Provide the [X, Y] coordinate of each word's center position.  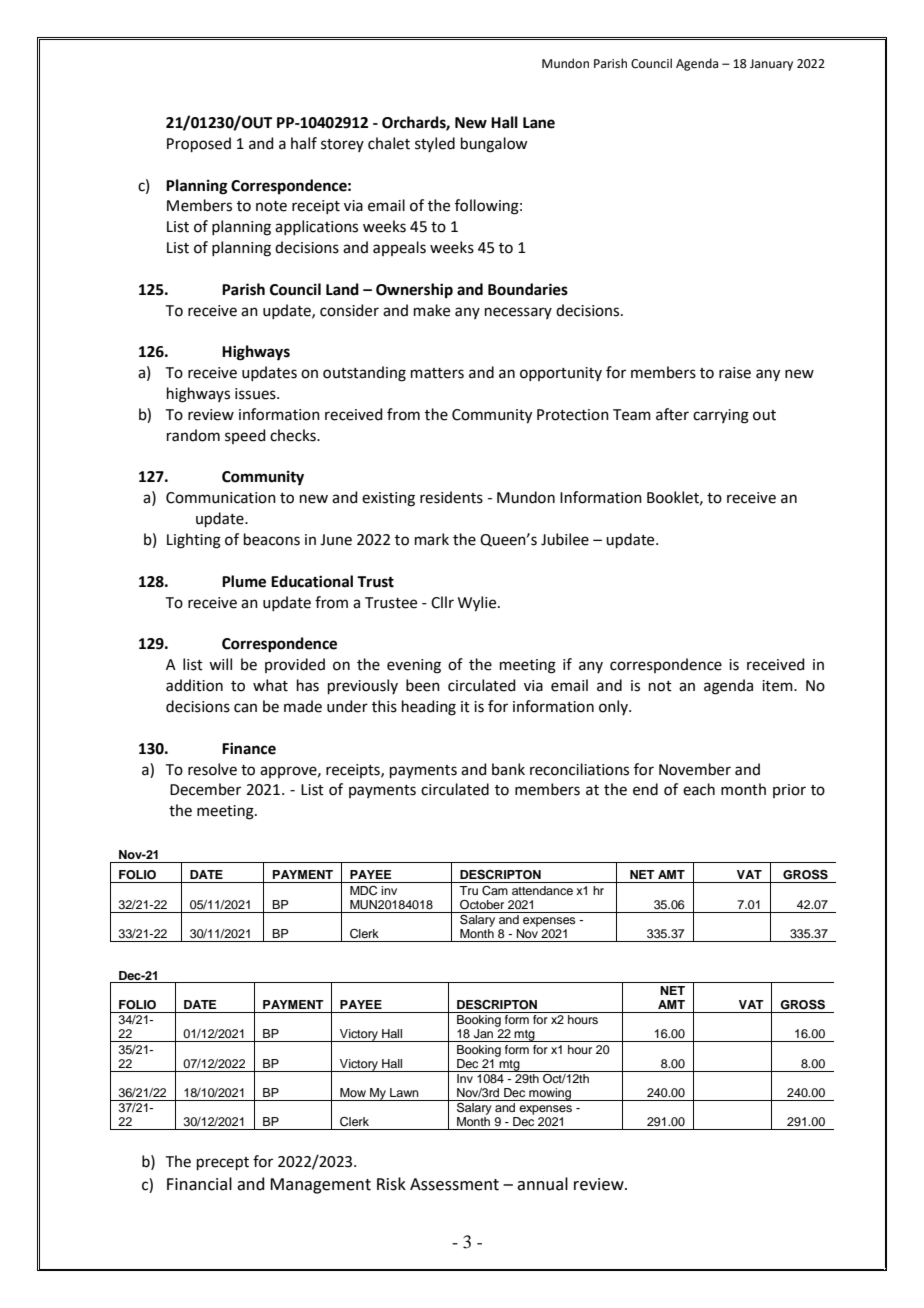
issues [256, 394]
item [778, 686]
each [699, 789]
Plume [244, 581]
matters [437, 373]
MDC [363, 891]
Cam [495, 891]
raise [735, 373]
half [304, 143]
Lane [539, 123]
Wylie [478, 604]
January [771, 65]
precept [223, 1163]
